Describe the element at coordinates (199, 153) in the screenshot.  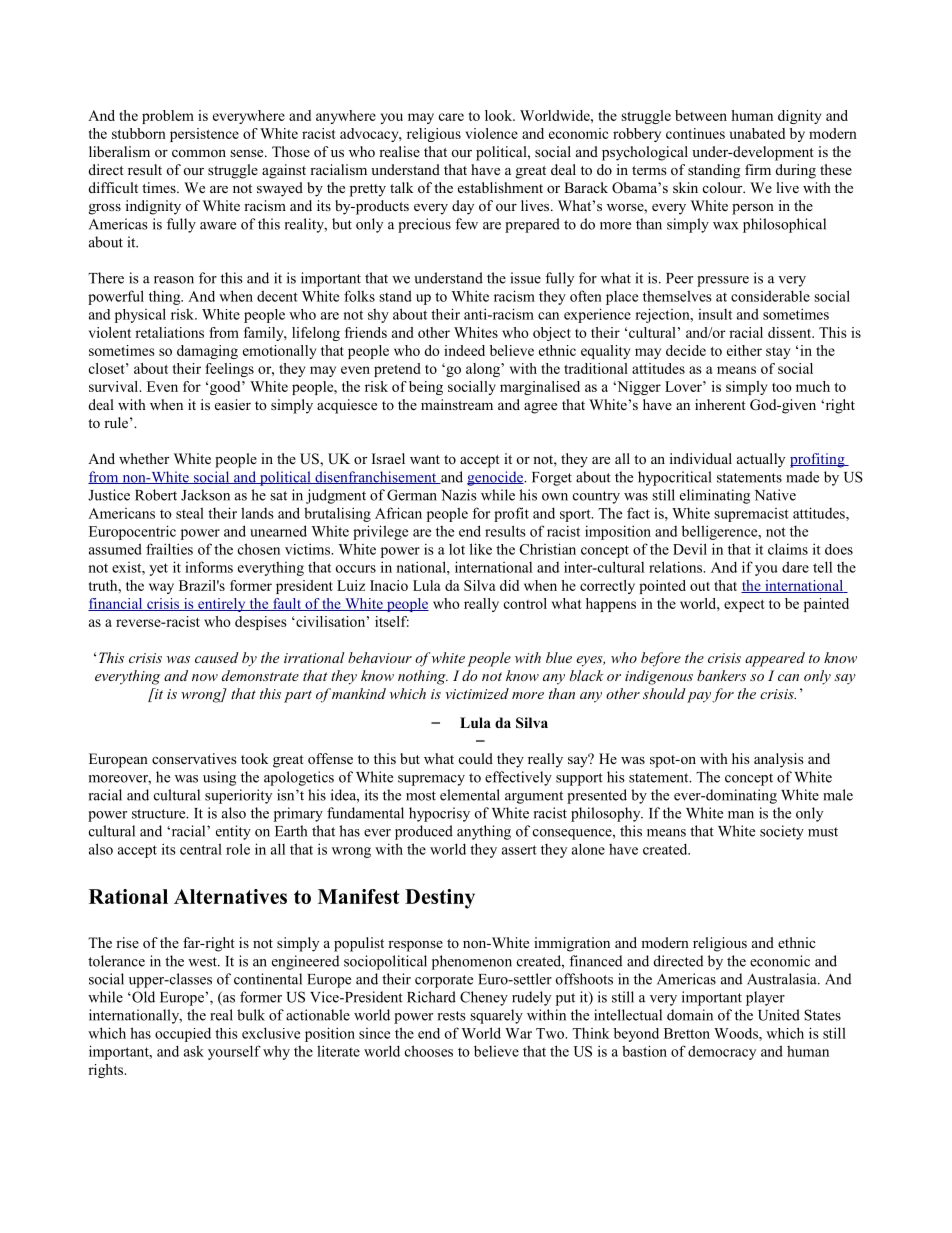
I see `common` at that location.
